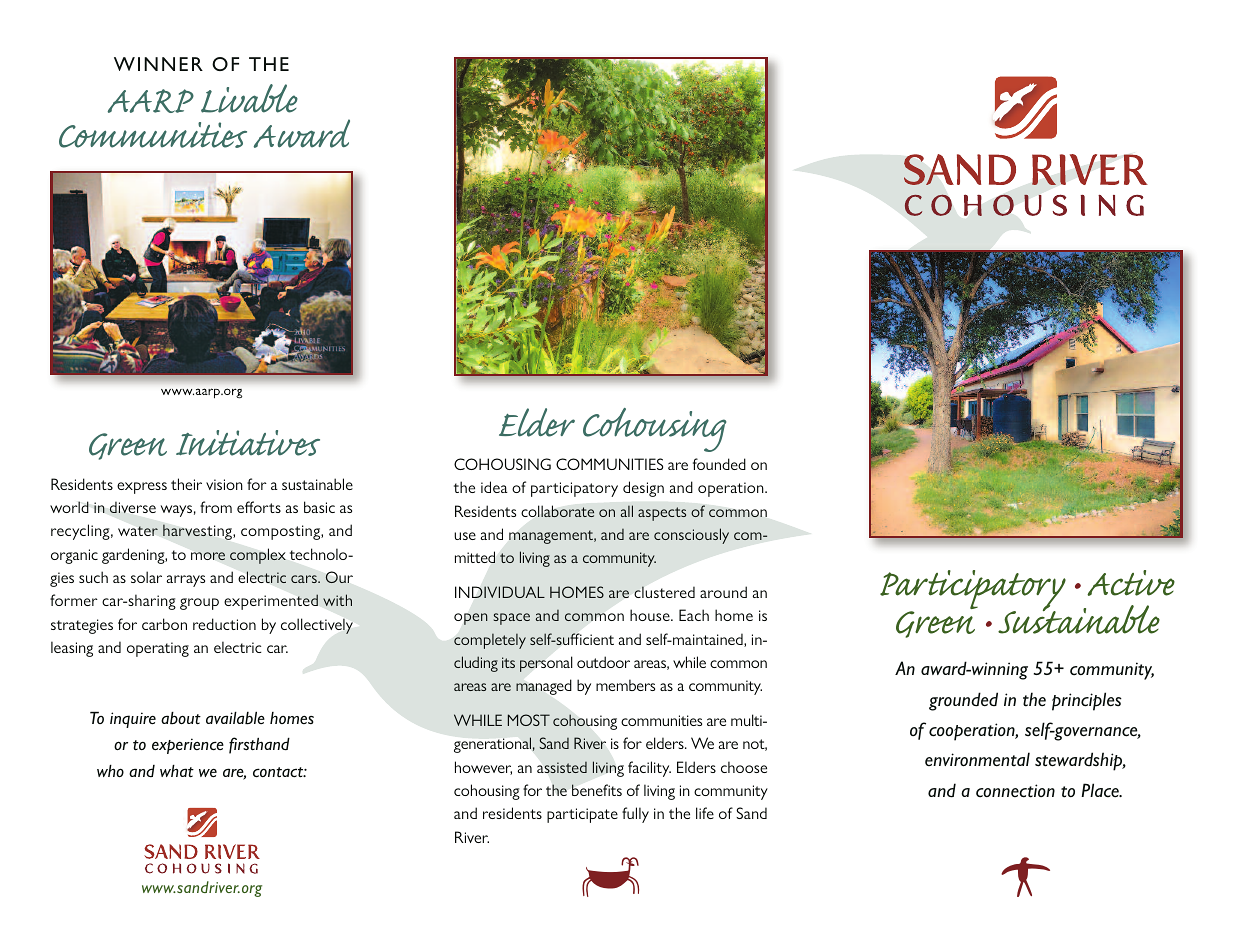  Describe the element at coordinates (186, 484) in the screenshot. I see `their` at that location.
